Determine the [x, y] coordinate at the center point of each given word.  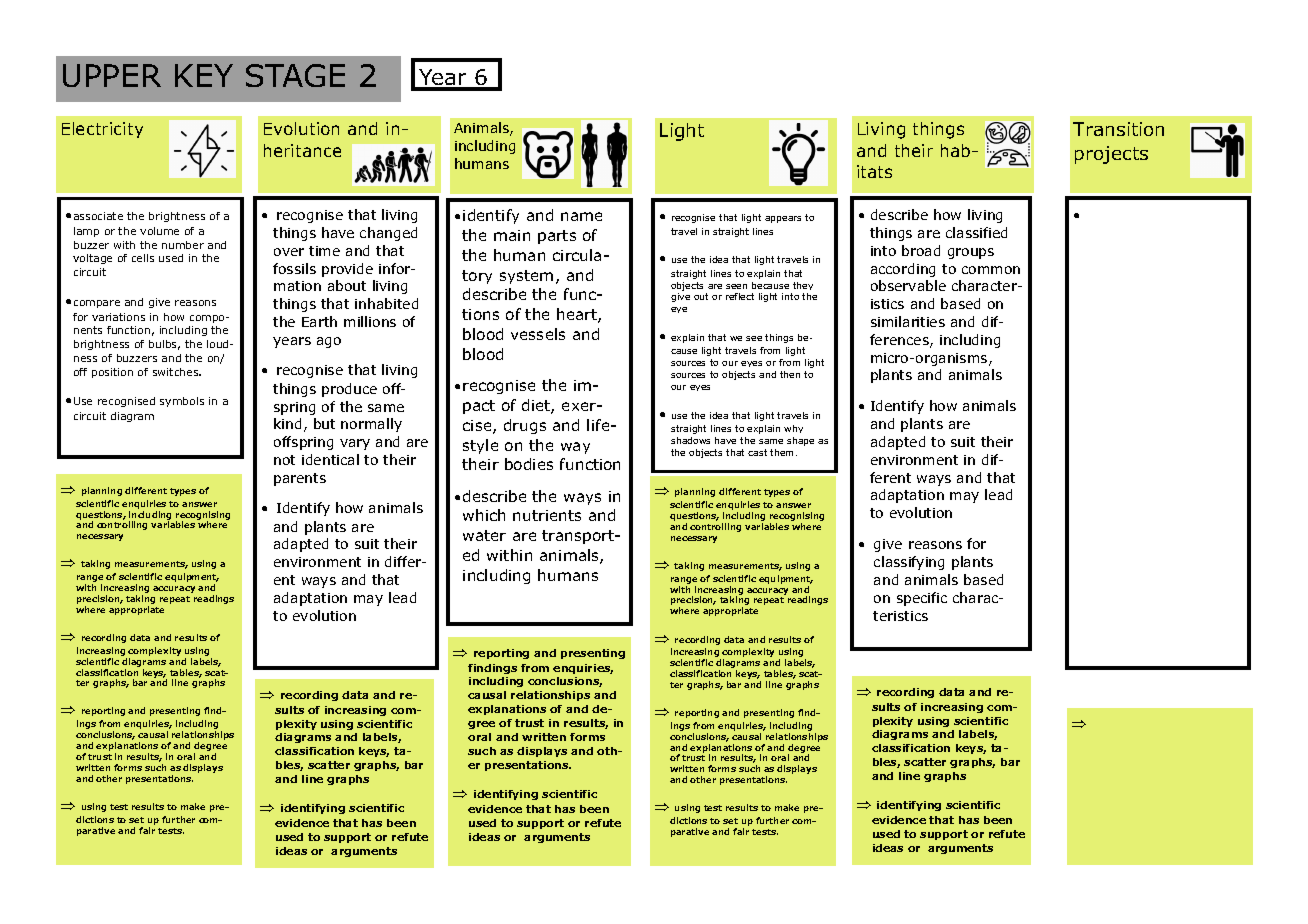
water [484, 535]
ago [329, 342]
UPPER [112, 75]
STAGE [295, 75]
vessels [538, 334]
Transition [1118, 129]
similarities [908, 321]
